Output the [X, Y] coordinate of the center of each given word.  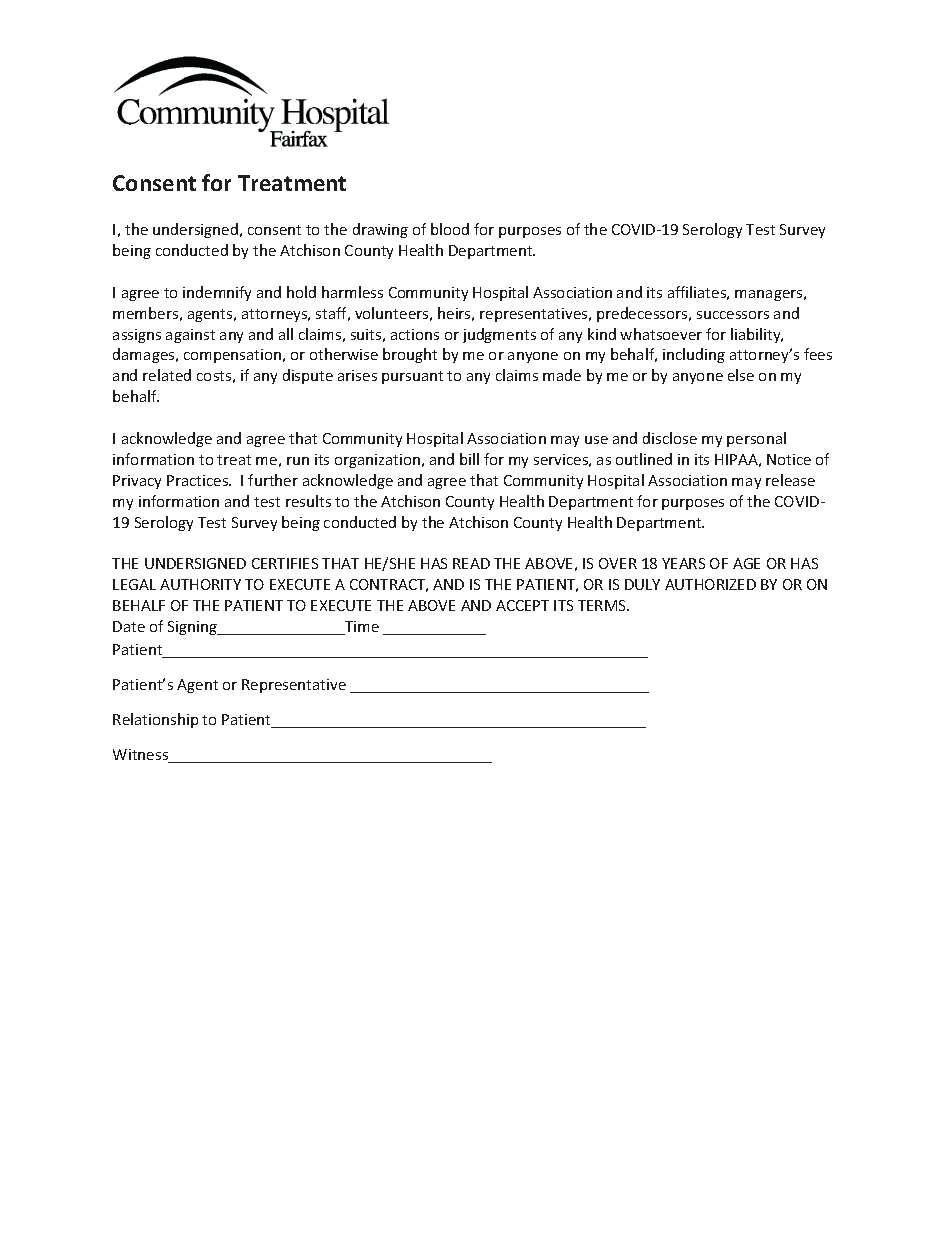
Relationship [155, 720]
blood [450, 229]
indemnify [217, 293]
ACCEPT [522, 605]
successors [733, 315]
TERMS [603, 605]
